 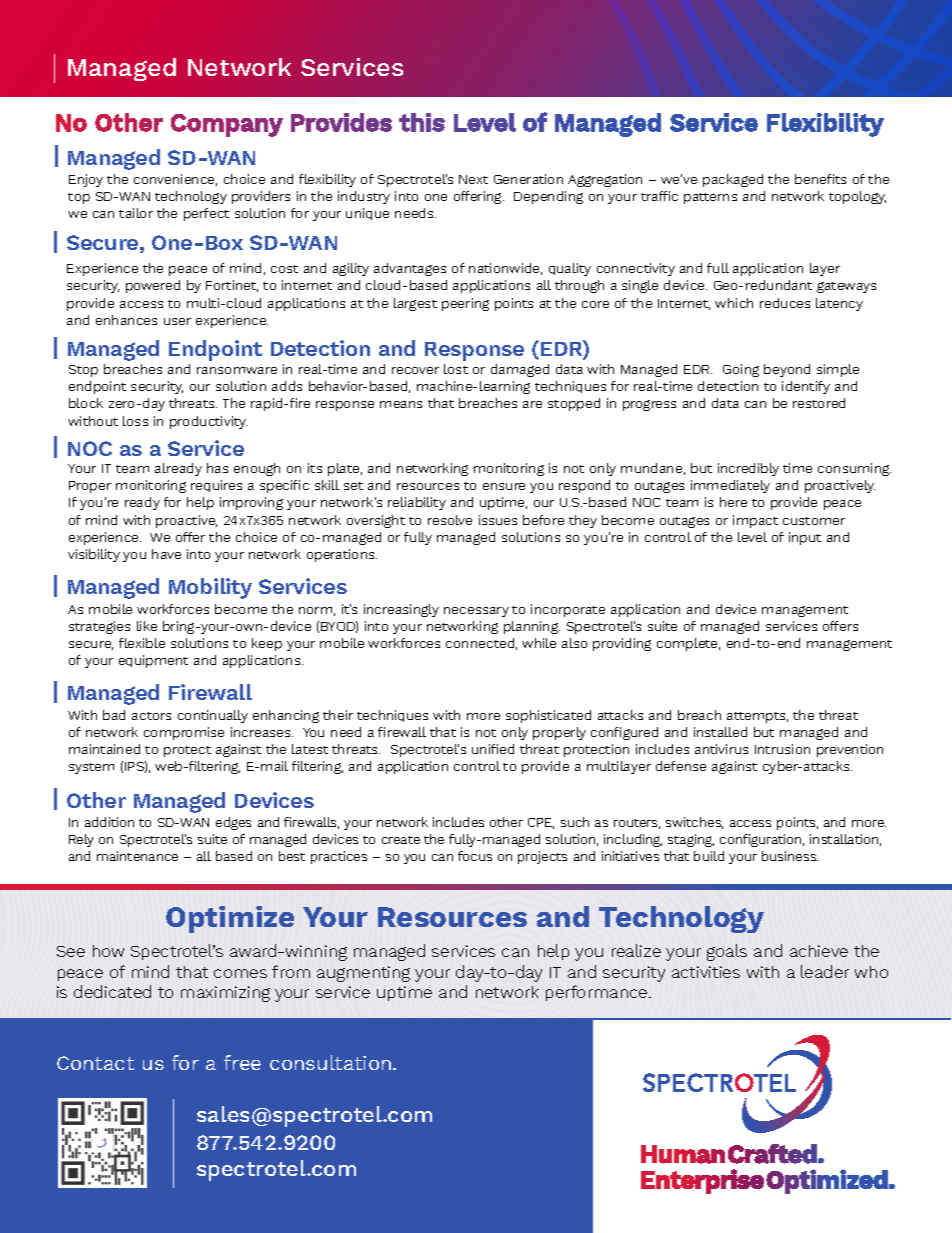 I want to click on complete, so click(x=688, y=644).
